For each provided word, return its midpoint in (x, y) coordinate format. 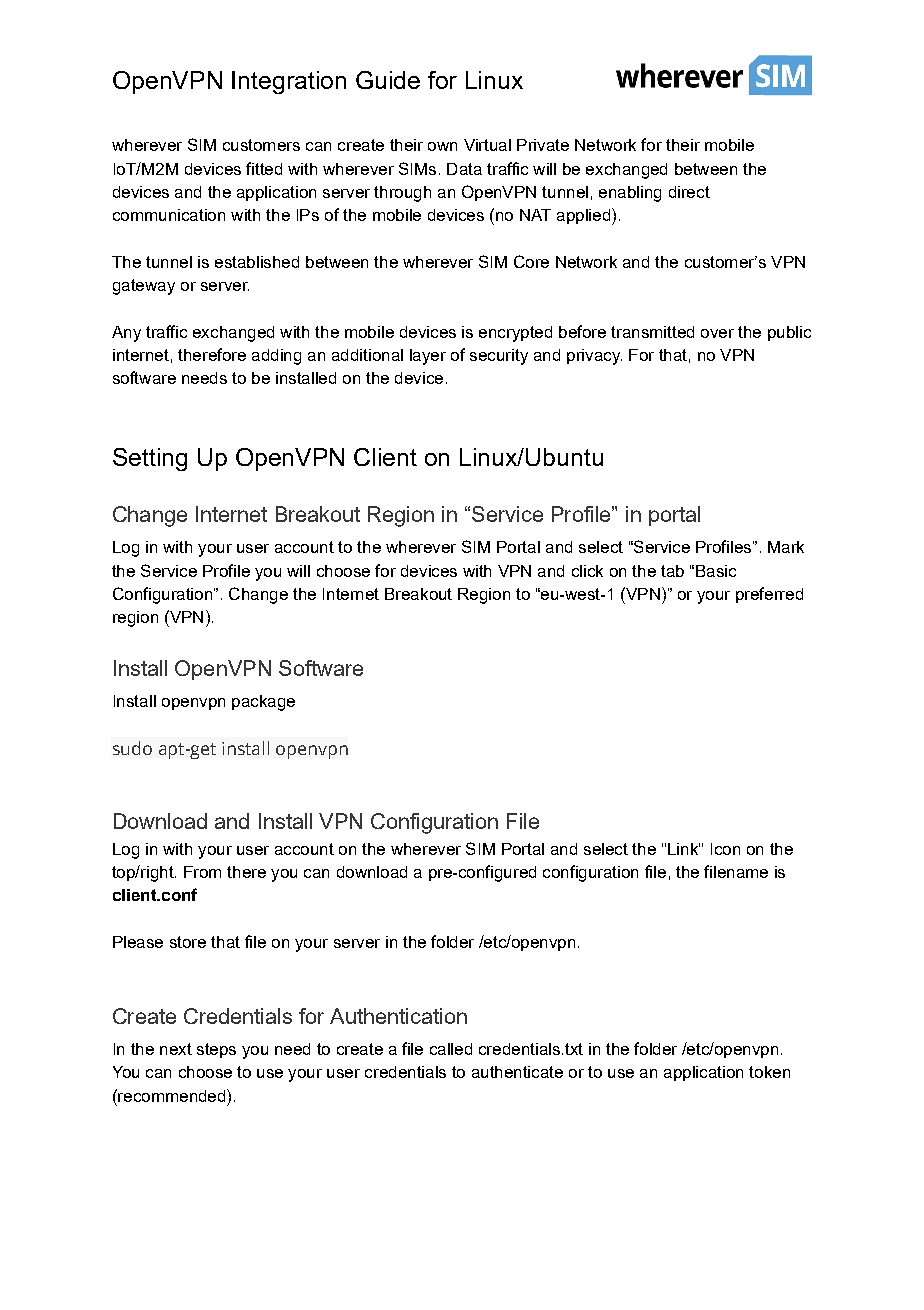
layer (428, 357)
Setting (150, 459)
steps (216, 1050)
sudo (132, 748)
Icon (725, 849)
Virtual (487, 145)
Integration (289, 82)
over (717, 333)
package (263, 703)
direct (689, 192)
